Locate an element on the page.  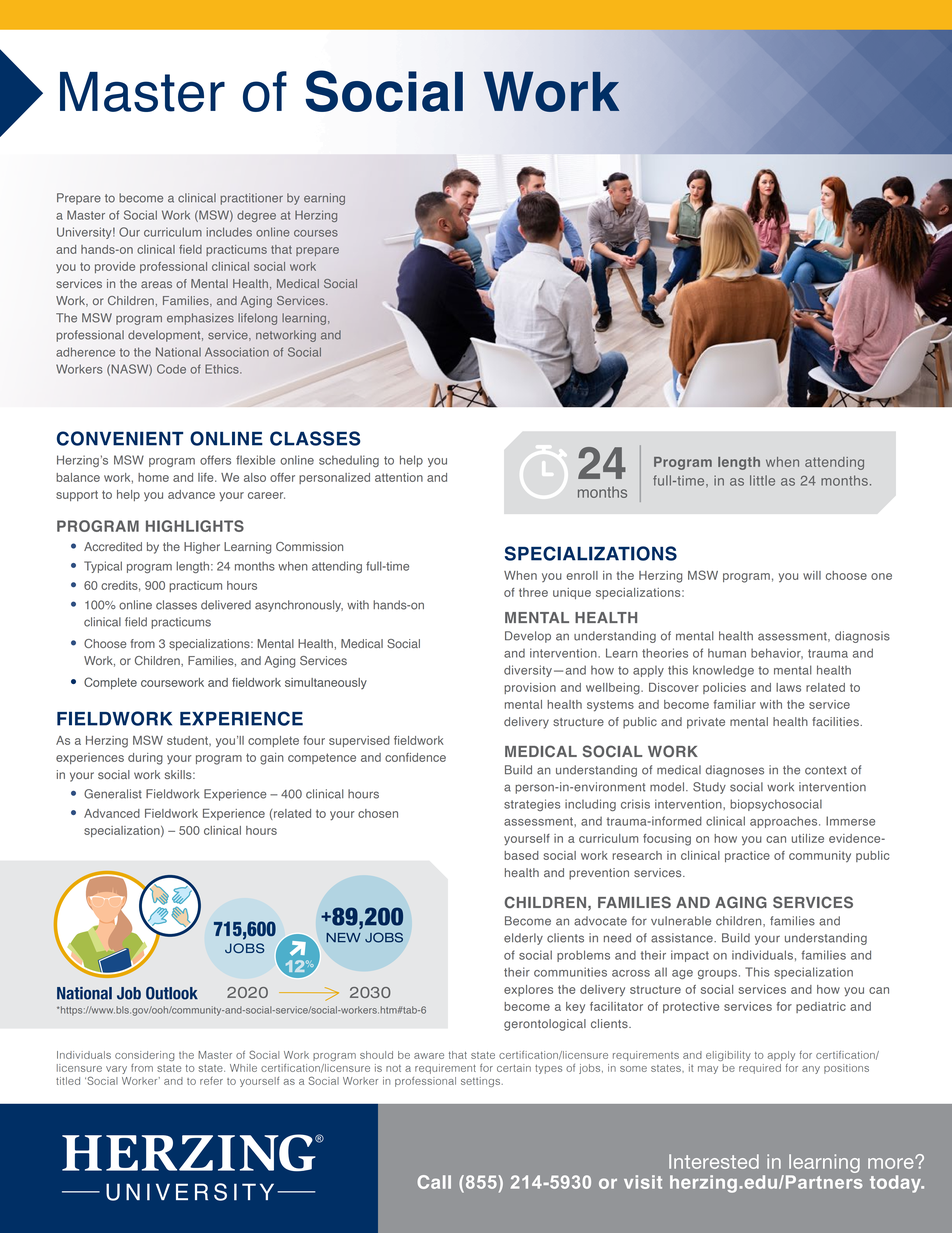
vulnerable is located at coordinates (681, 921).
